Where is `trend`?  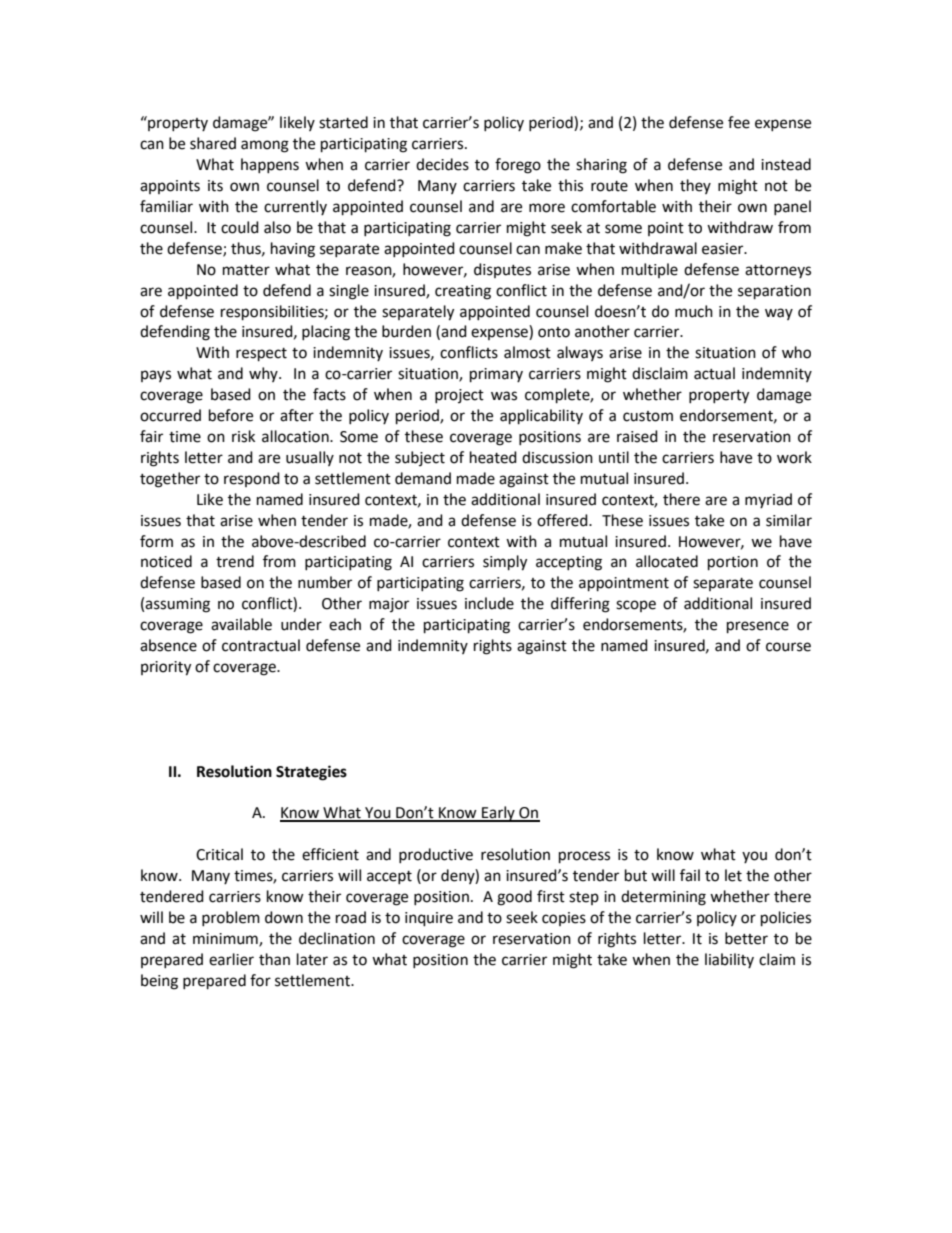 trend is located at coordinates (235, 561).
